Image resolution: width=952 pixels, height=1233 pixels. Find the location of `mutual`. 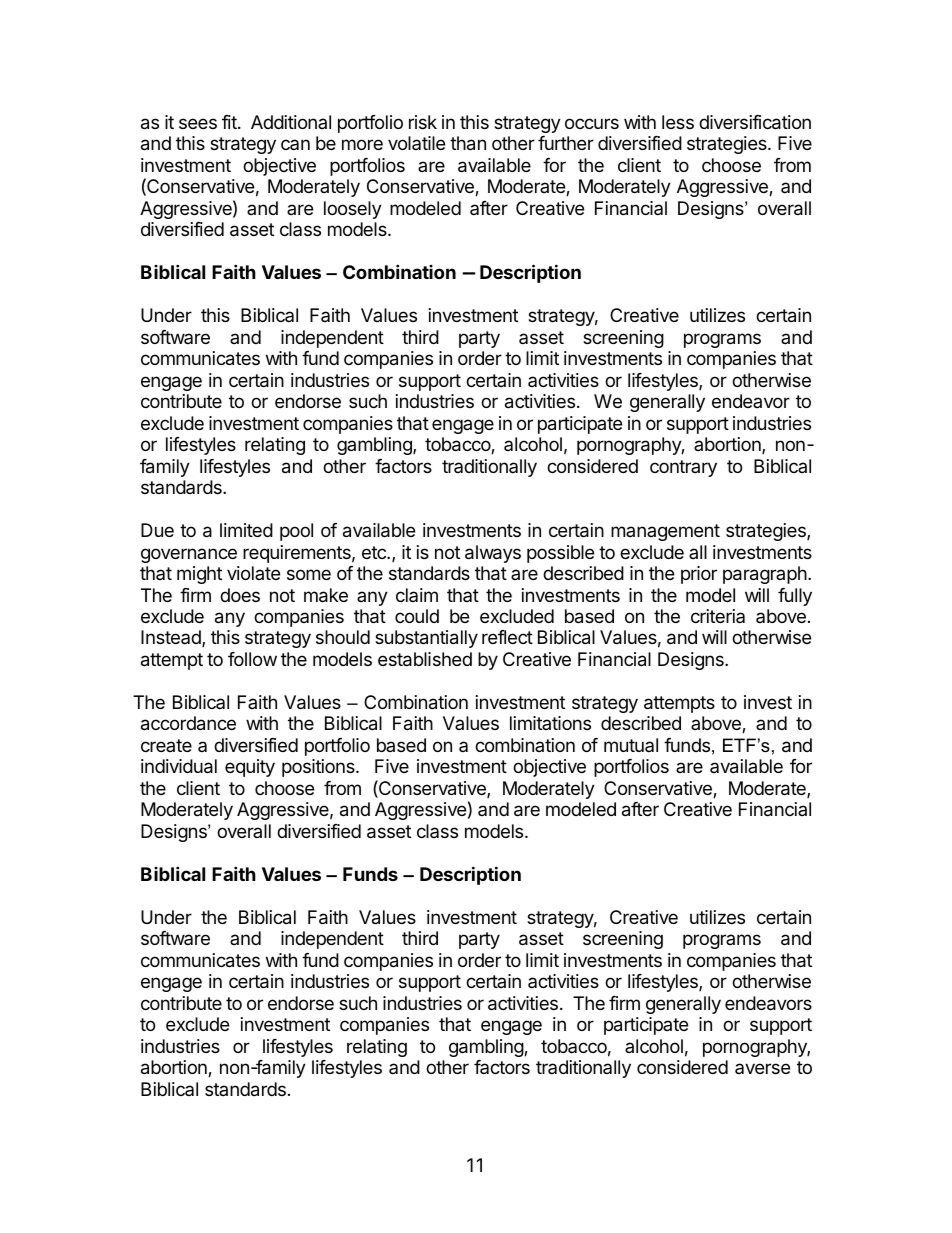

mutual is located at coordinates (631, 745).
